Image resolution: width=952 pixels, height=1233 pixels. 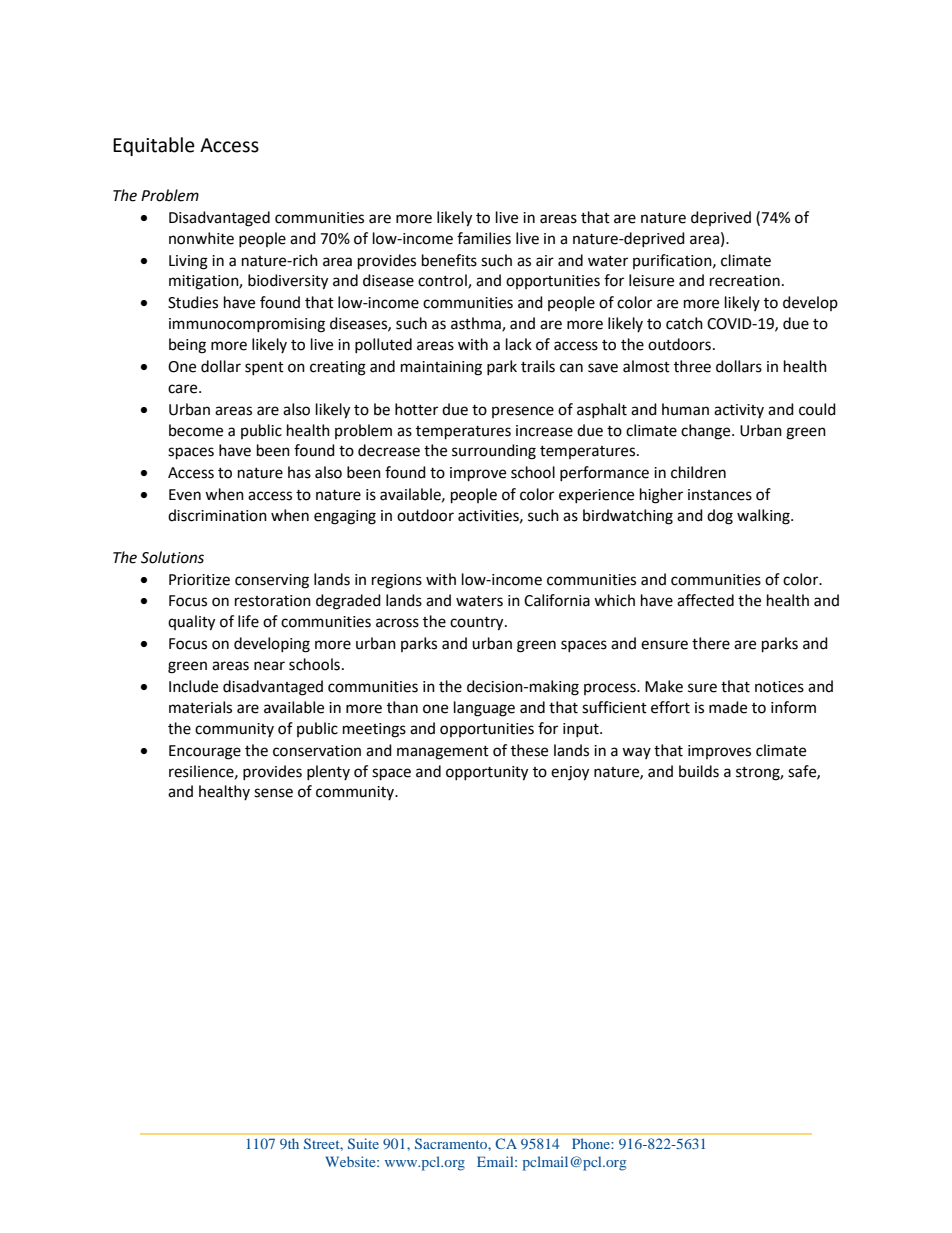 What do you see at coordinates (487, 773) in the screenshot?
I see `opportunity` at bounding box center [487, 773].
